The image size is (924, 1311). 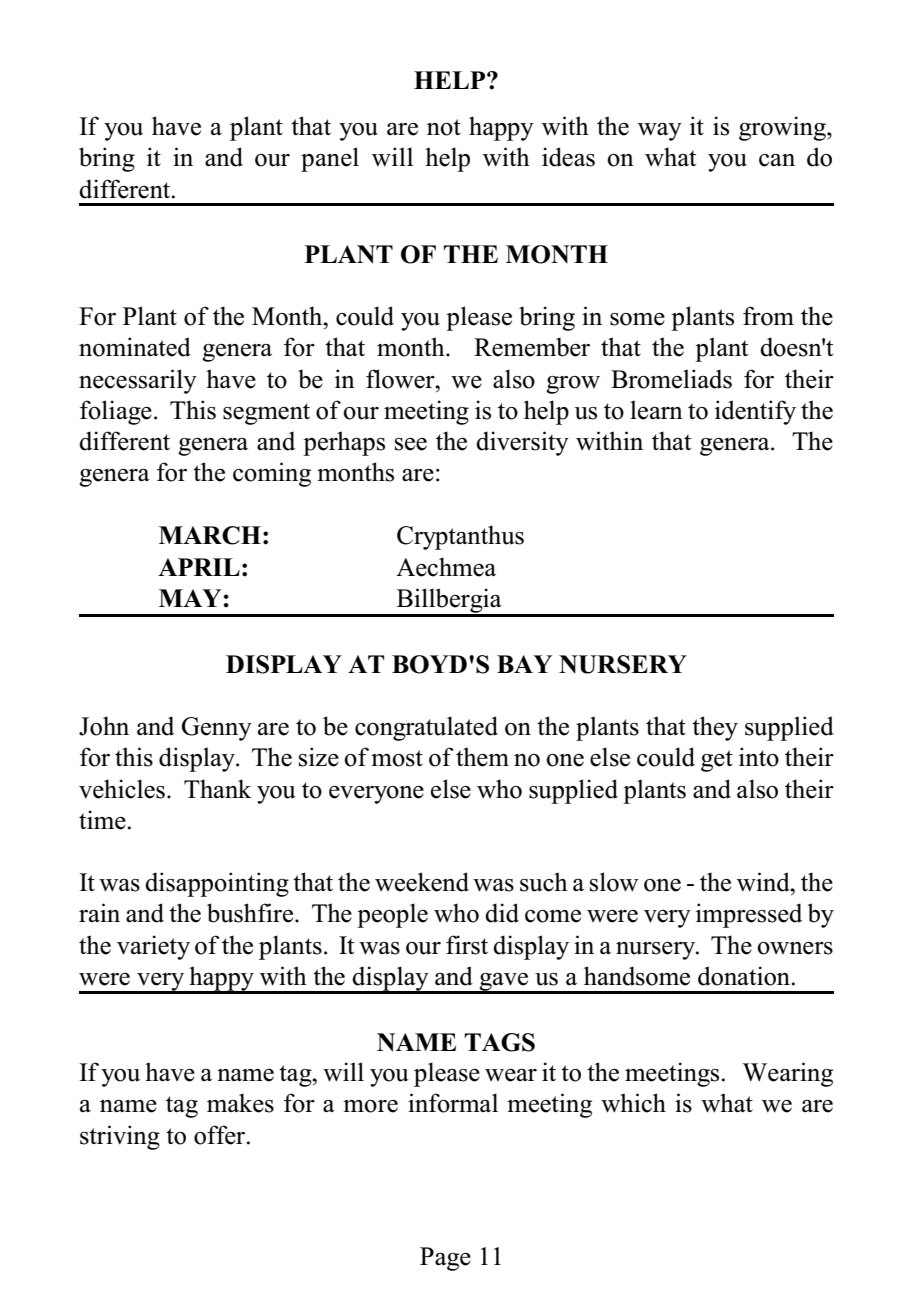 What do you see at coordinates (715, 728) in the screenshot?
I see `they` at bounding box center [715, 728].
